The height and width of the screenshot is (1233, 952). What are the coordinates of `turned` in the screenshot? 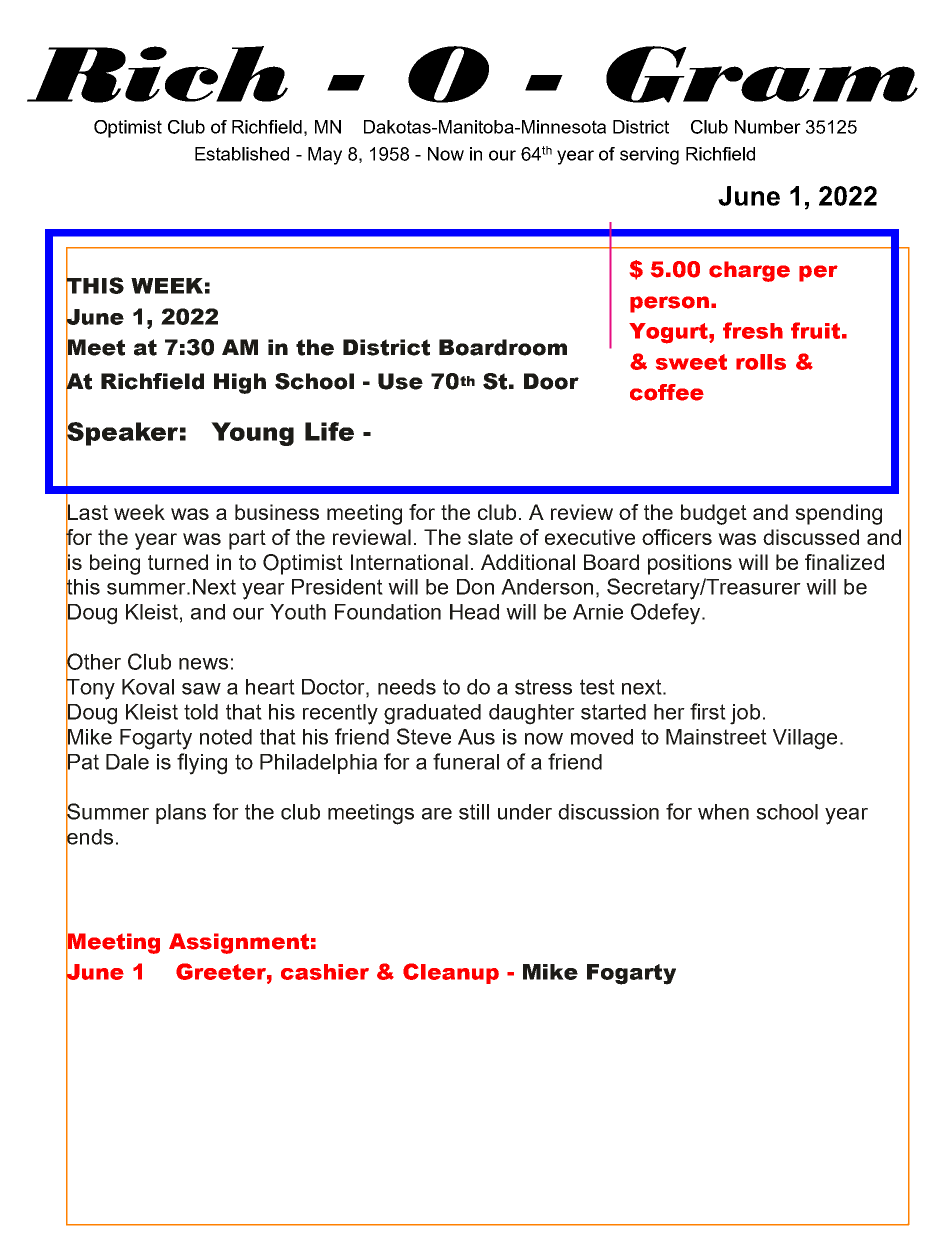 It's located at (178, 562).
